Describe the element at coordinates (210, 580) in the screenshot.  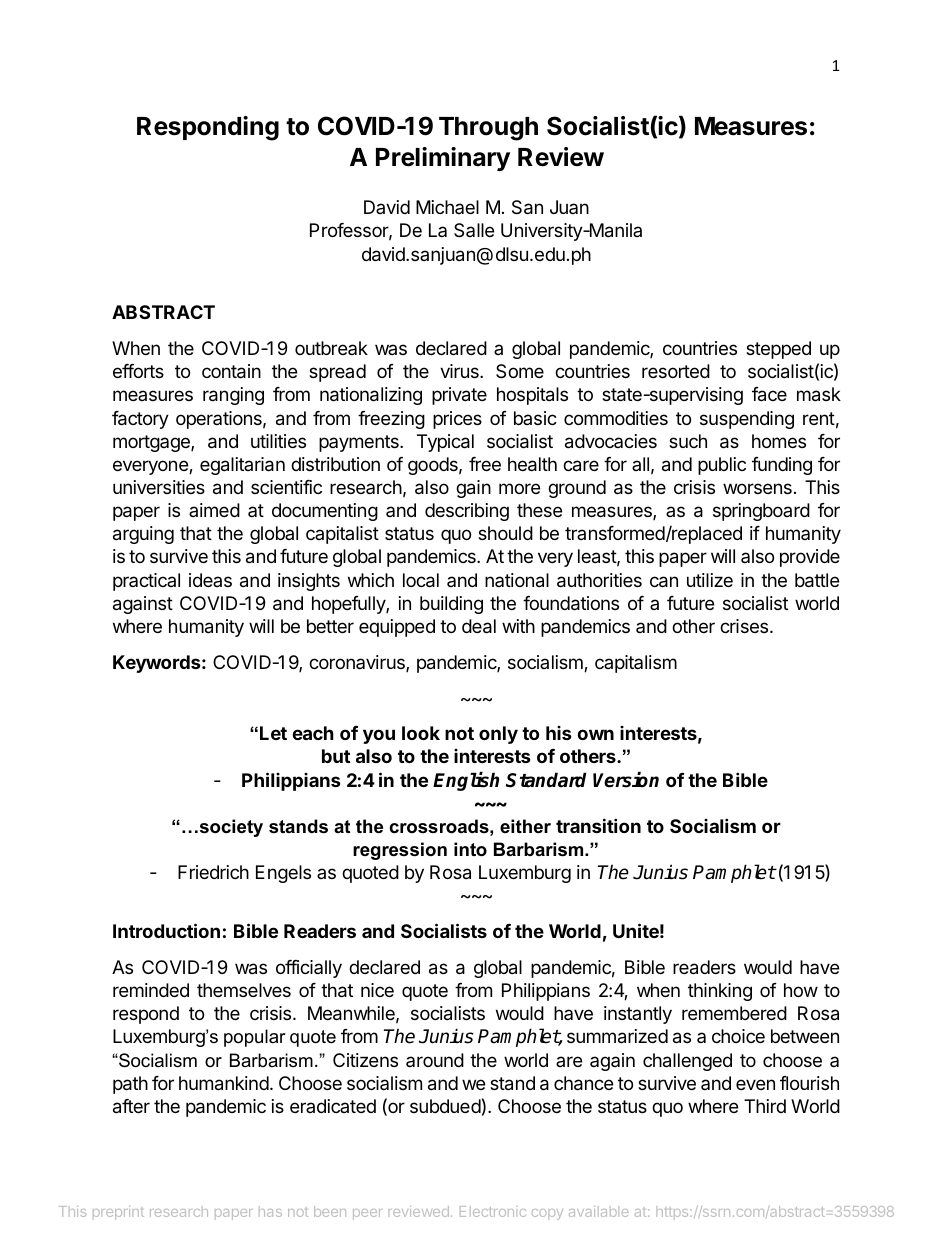
I see `ideas` at that location.
